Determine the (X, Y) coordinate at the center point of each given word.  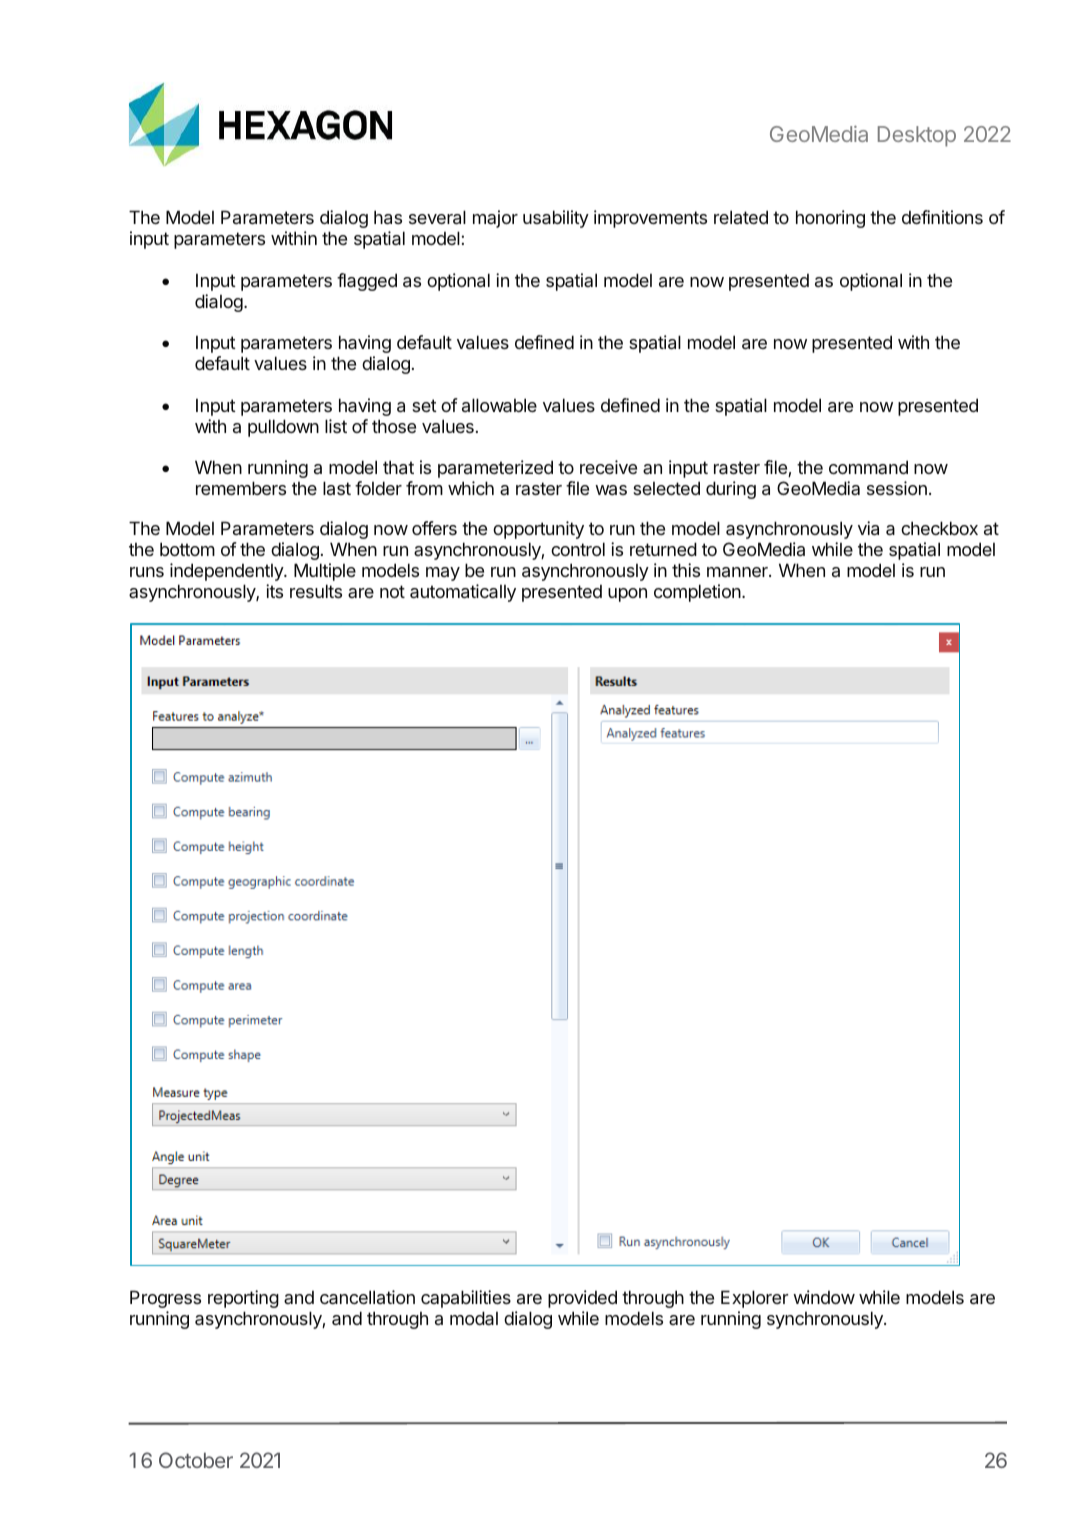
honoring (830, 219)
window (824, 1297)
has (388, 217)
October (196, 1460)
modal (474, 1318)
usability (556, 219)
